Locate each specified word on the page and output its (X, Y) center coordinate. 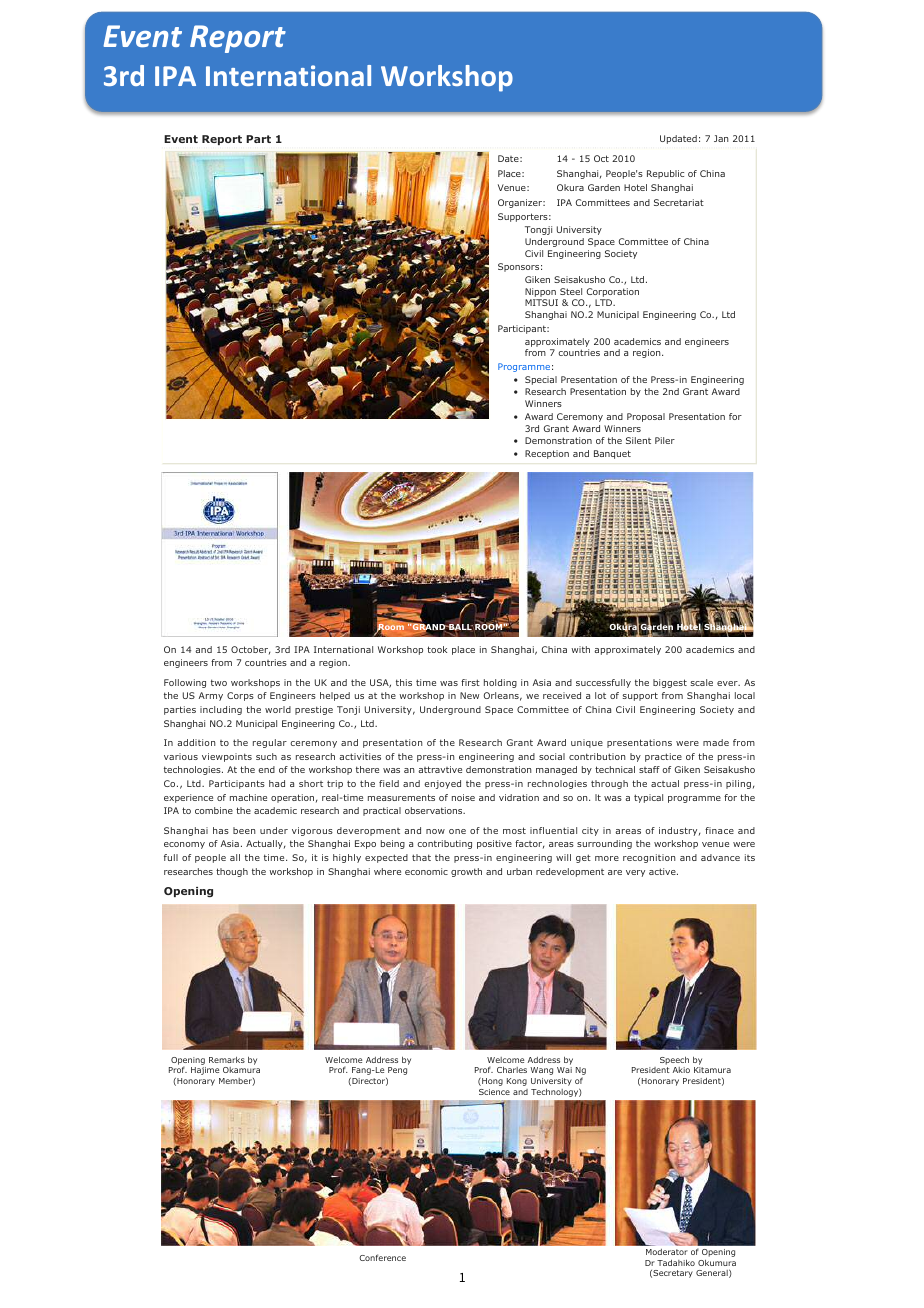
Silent (638, 440)
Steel (571, 291)
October (251, 650)
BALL (460, 627)
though (232, 872)
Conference (383, 1257)
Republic (665, 174)
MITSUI (541, 302)
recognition (649, 858)
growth (466, 872)
